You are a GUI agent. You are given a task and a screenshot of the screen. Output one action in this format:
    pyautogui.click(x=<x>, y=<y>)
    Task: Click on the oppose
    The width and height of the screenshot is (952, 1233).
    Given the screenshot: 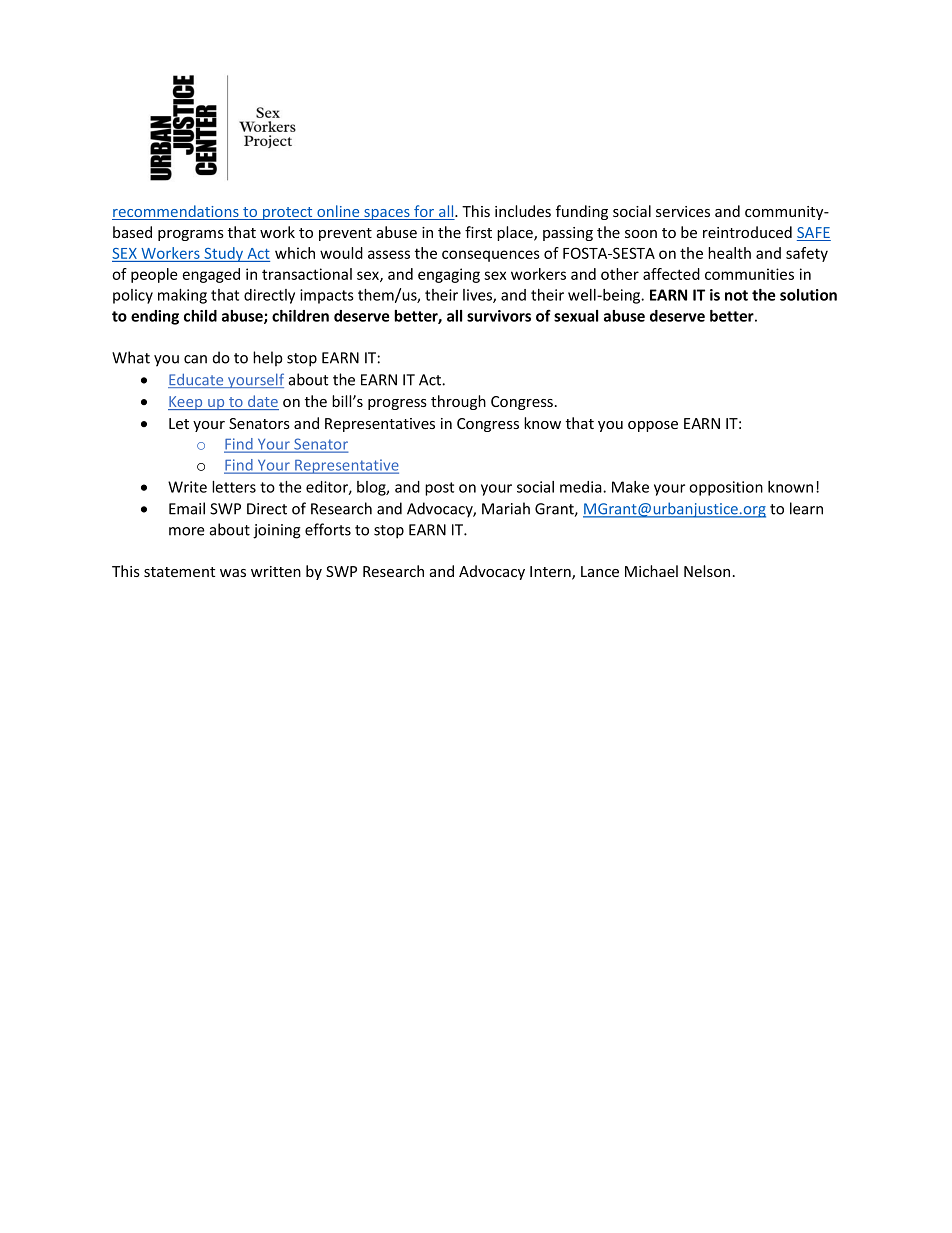 What is the action you would take?
    pyautogui.click(x=653, y=426)
